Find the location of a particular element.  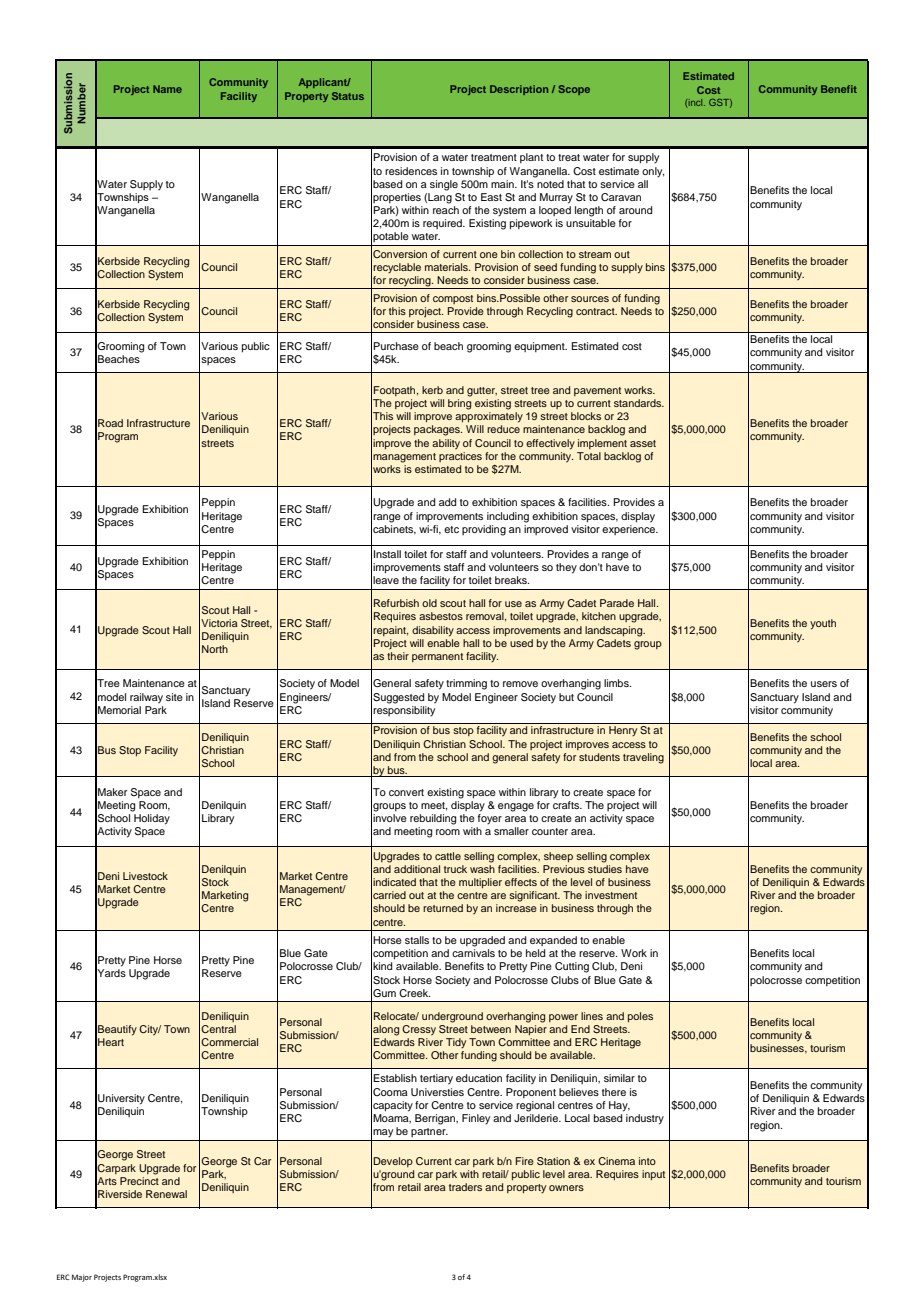

users is located at coordinates (824, 684).
